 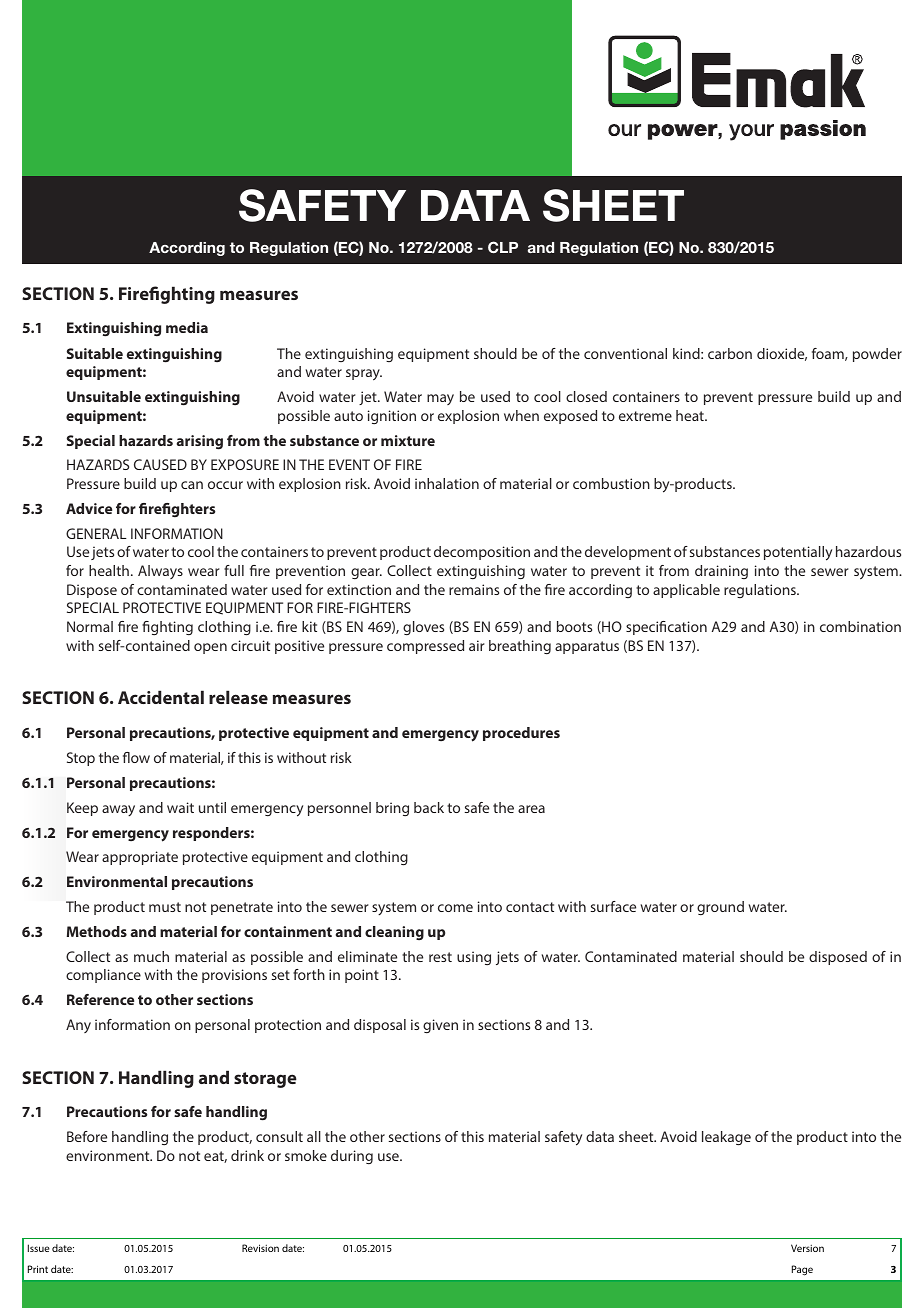 What do you see at coordinates (721, 572) in the screenshot?
I see `draining` at bounding box center [721, 572].
